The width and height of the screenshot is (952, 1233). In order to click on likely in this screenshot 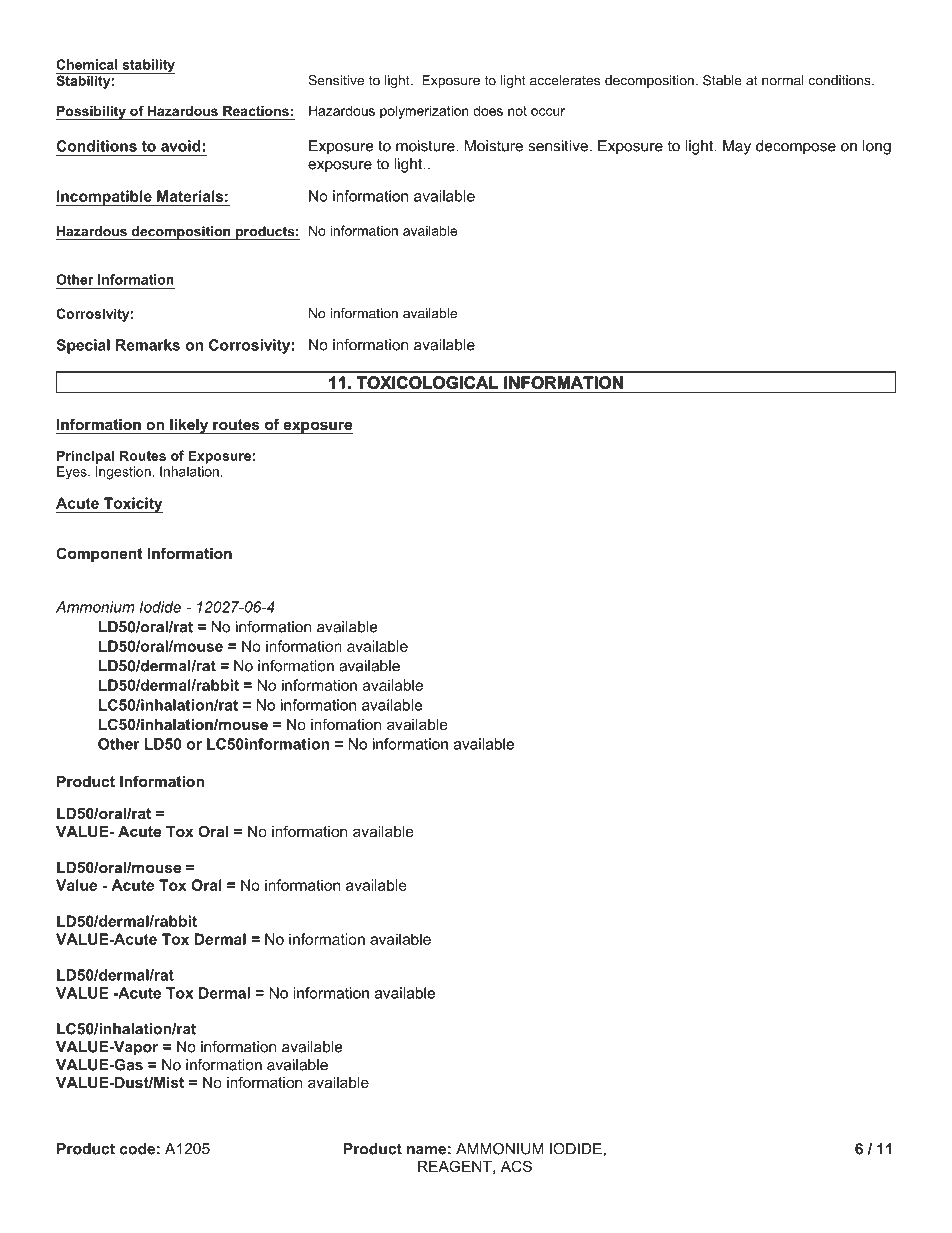, I will do `click(189, 426)`.
